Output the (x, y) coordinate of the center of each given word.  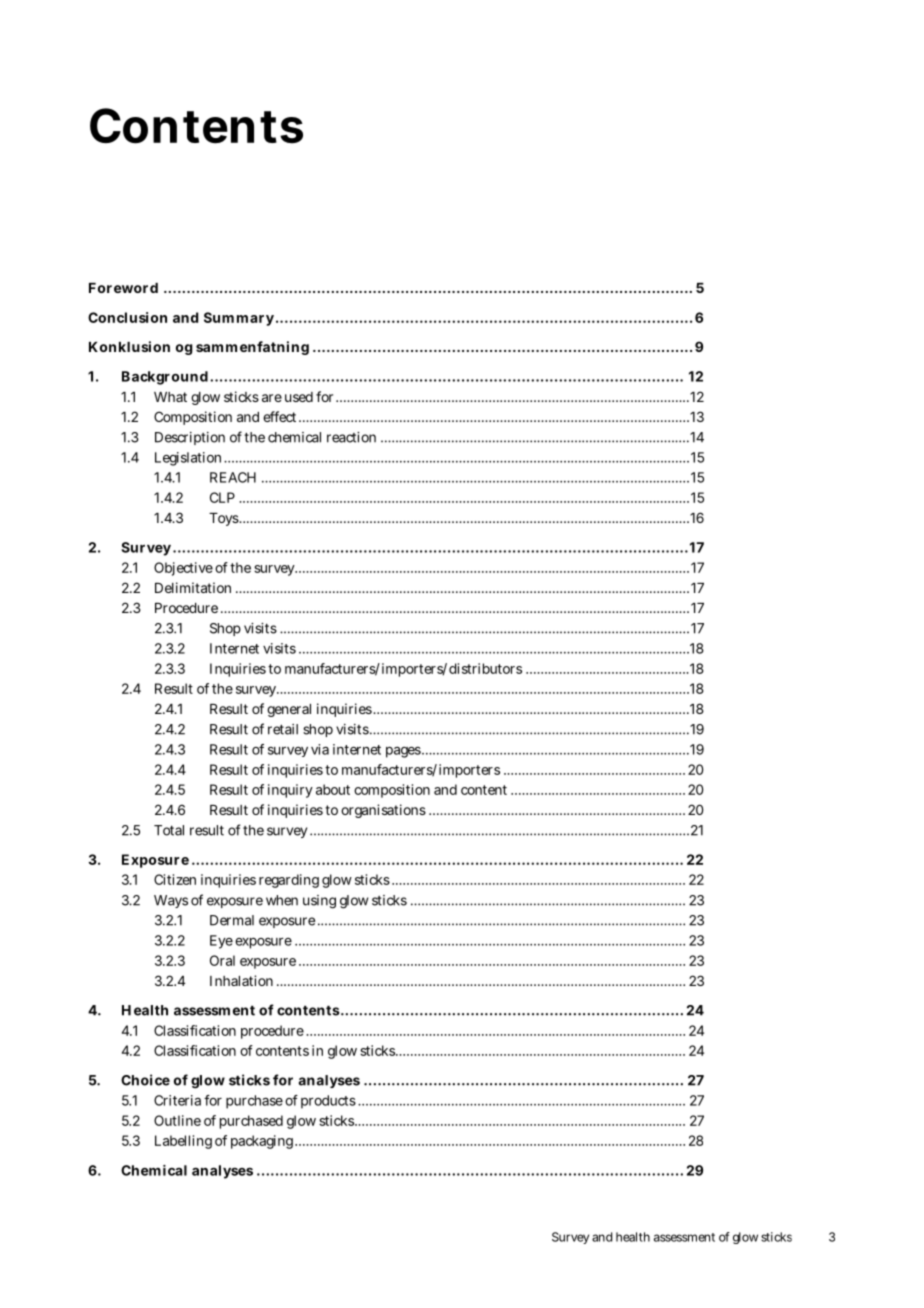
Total (169, 830)
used (299, 397)
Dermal (232, 920)
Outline (177, 1120)
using (319, 902)
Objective (183, 569)
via (320, 749)
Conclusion (127, 317)
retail (283, 729)
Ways (171, 901)
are (272, 398)
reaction (351, 437)
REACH (233, 477)
